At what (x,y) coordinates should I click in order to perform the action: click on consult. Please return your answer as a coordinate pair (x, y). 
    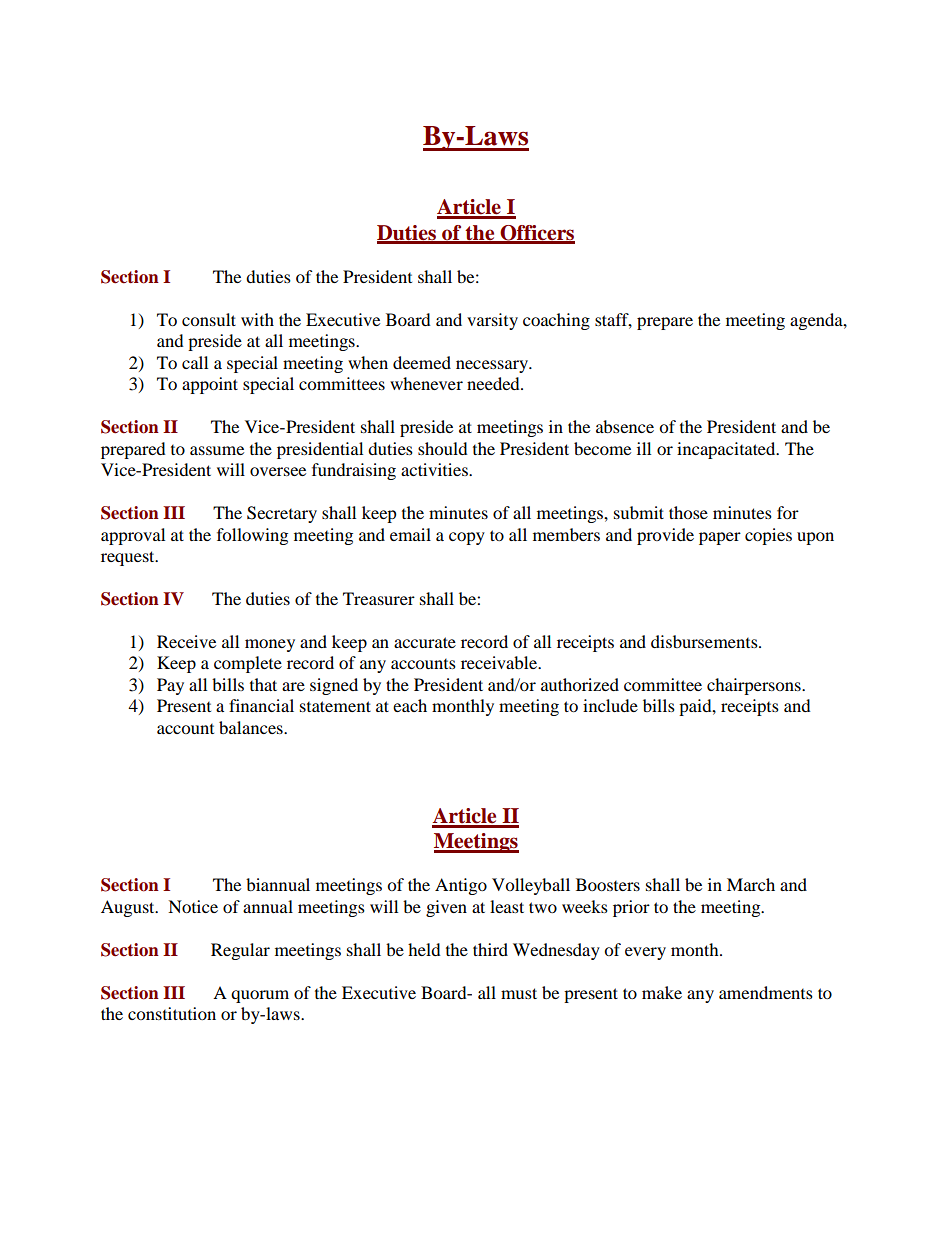
    Looking at the image, I should click on (209, 319).
